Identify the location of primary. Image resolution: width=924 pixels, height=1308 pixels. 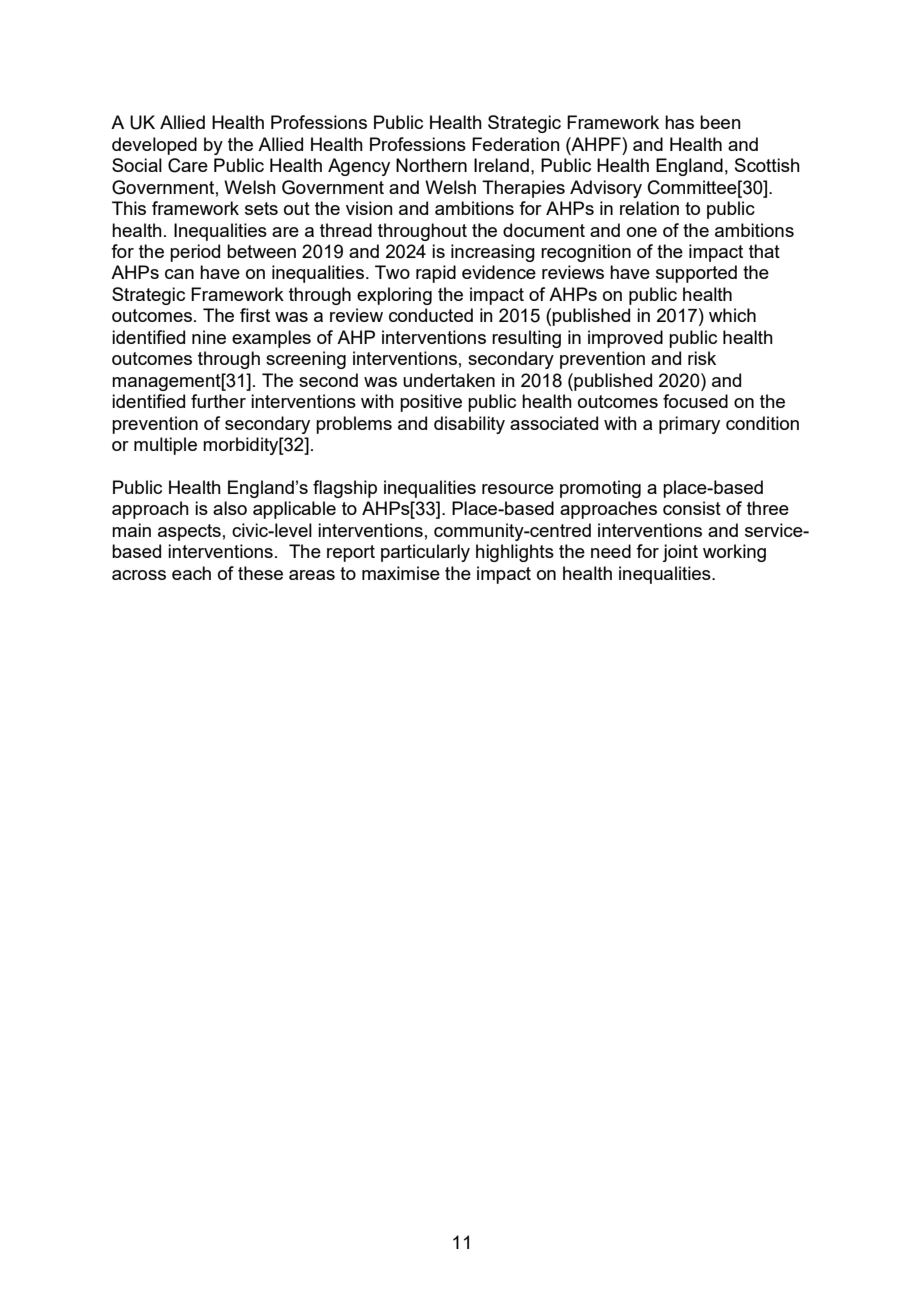
(689, 425).
